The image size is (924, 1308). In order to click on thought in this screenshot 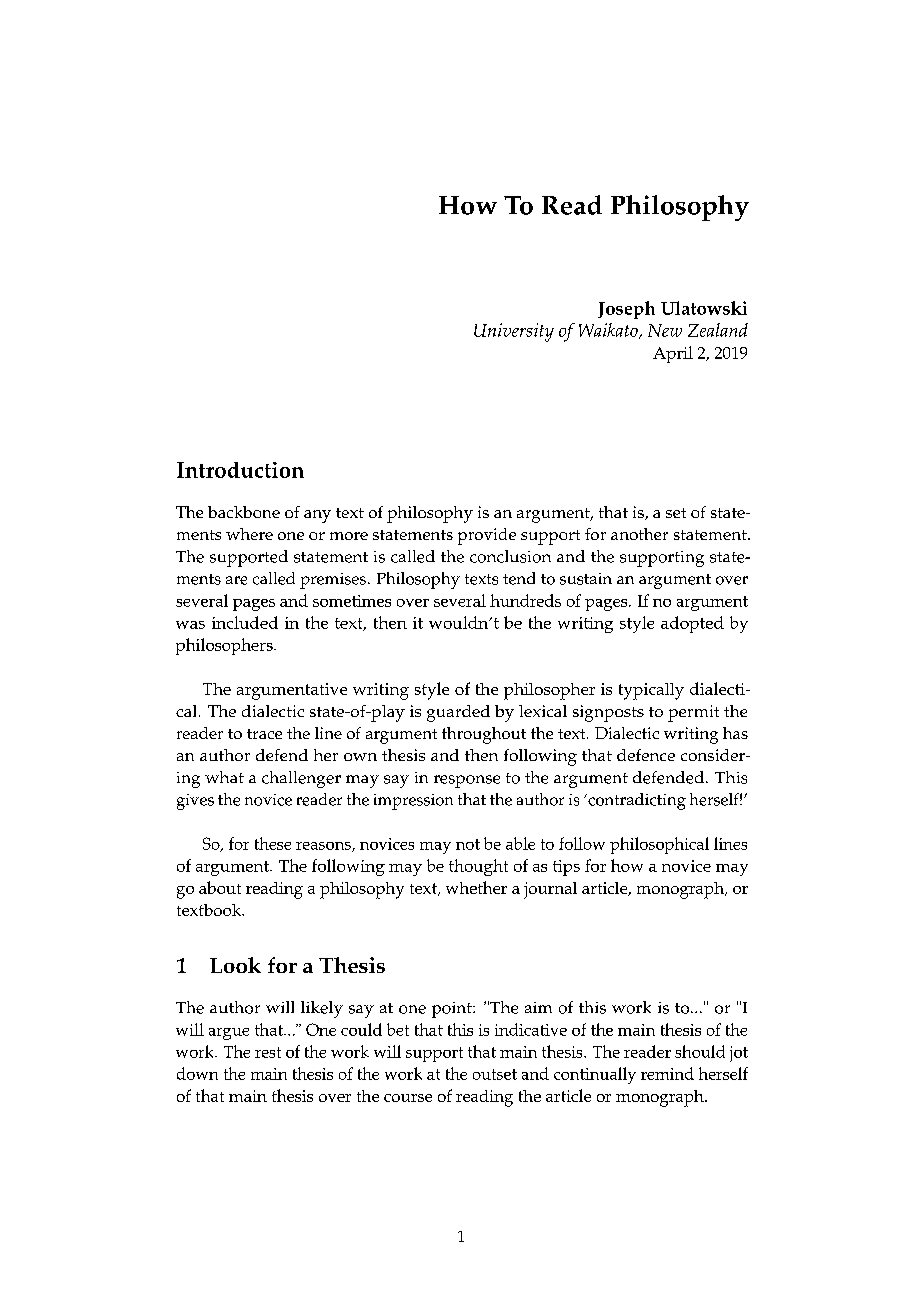, I will do `click(478, 867)`.
